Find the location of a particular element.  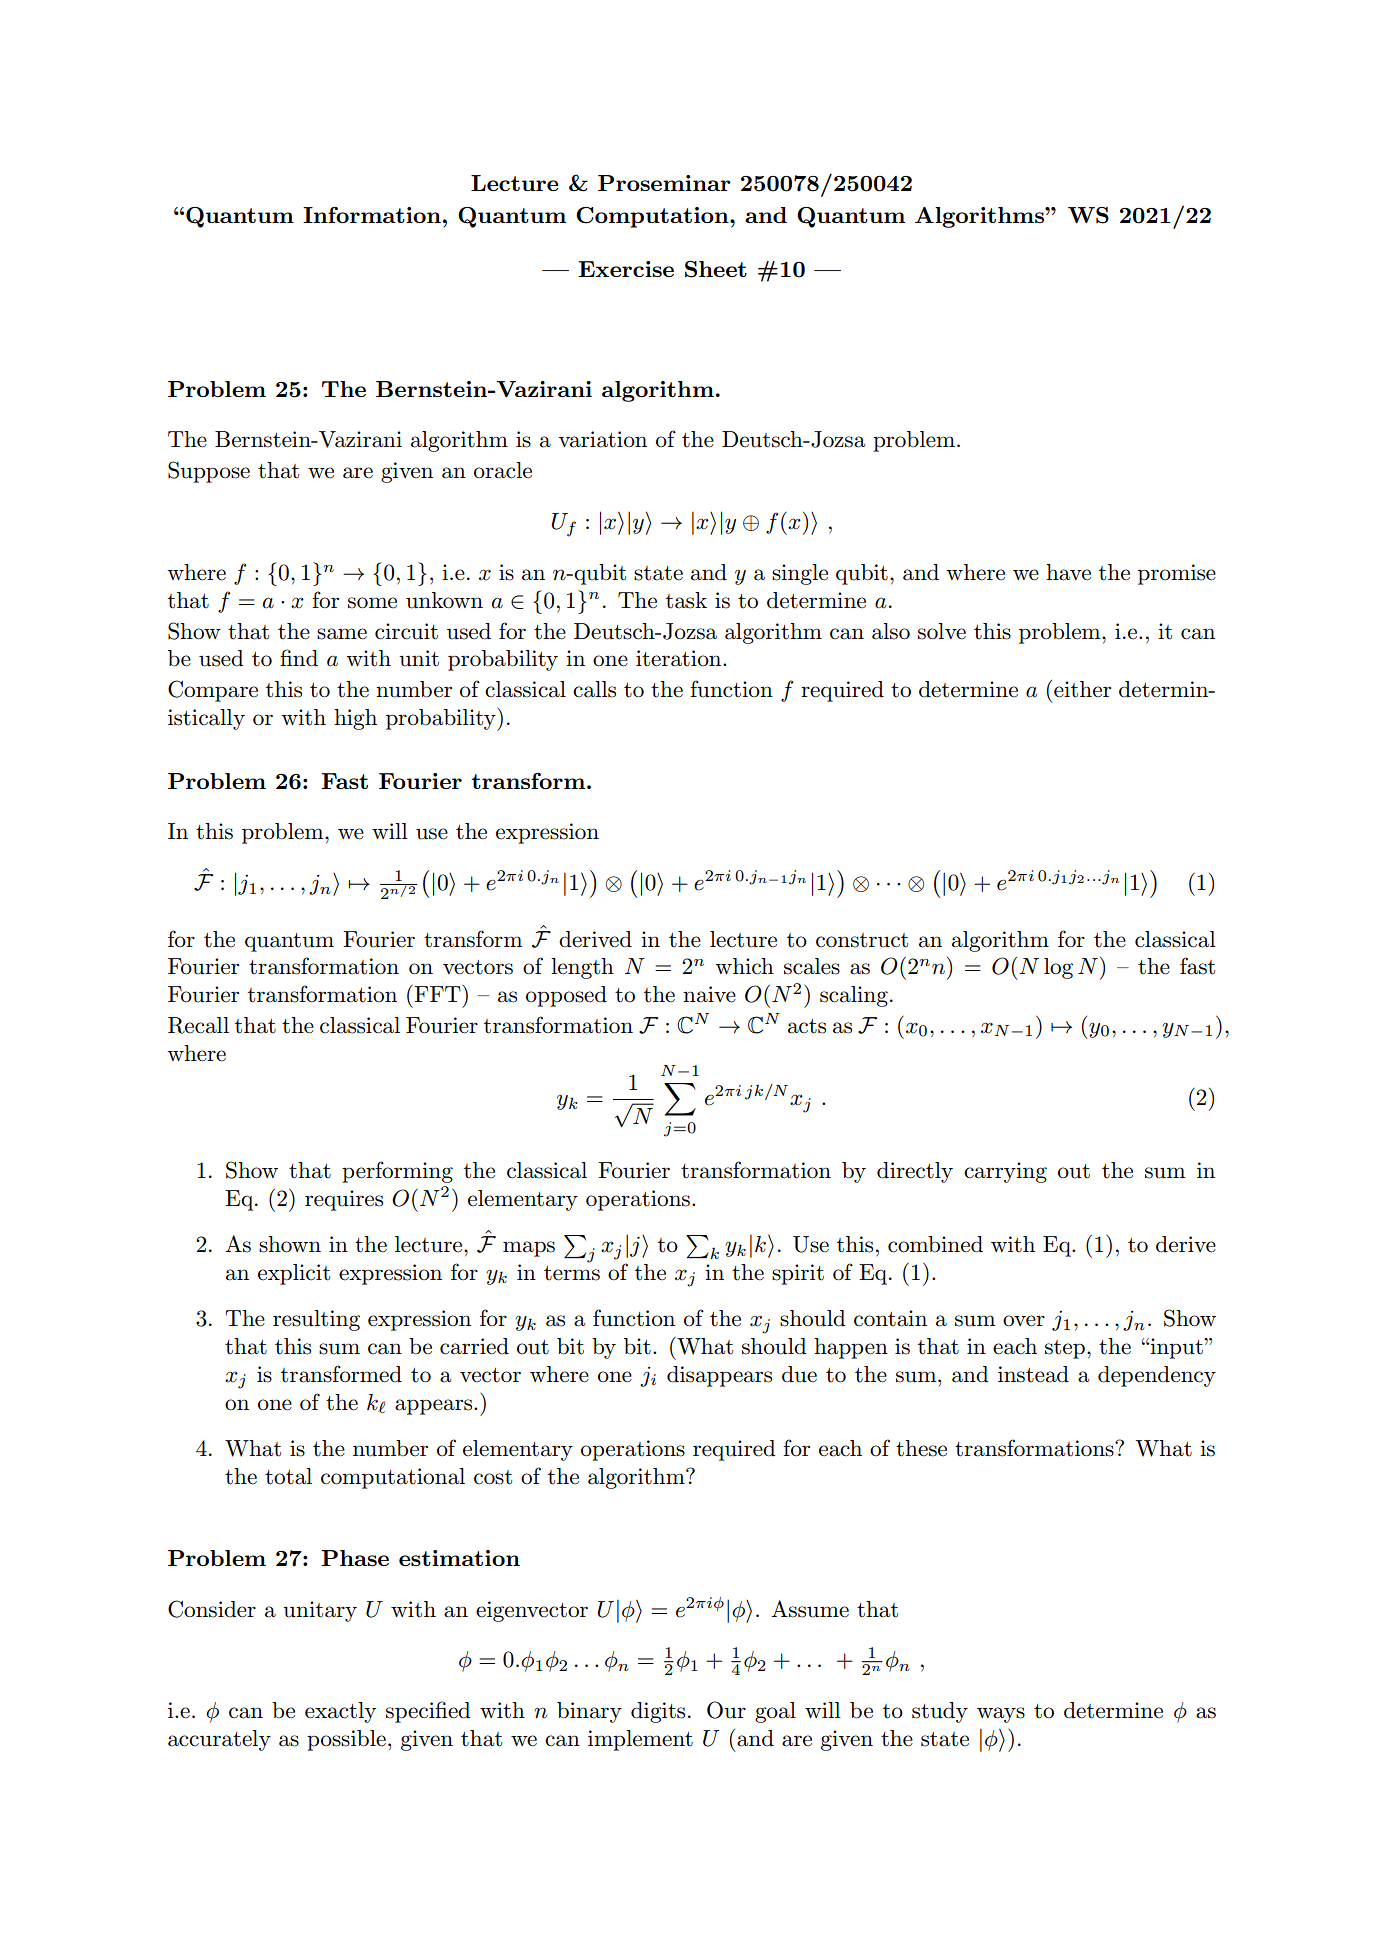

digits is located at coordinates (658, 1712).
